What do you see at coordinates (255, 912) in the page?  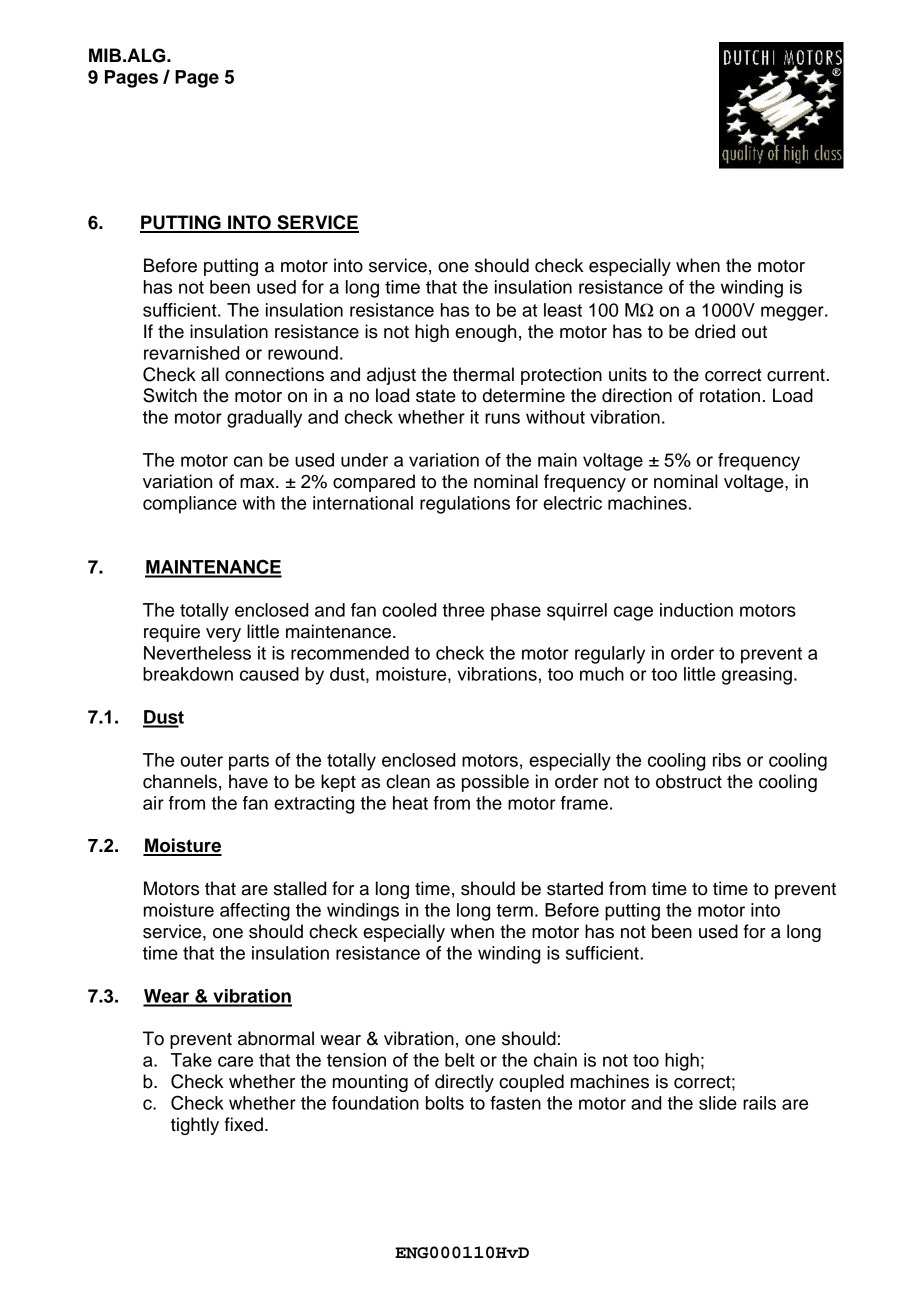 I see `affecting` at bounding box center [255, 912].
